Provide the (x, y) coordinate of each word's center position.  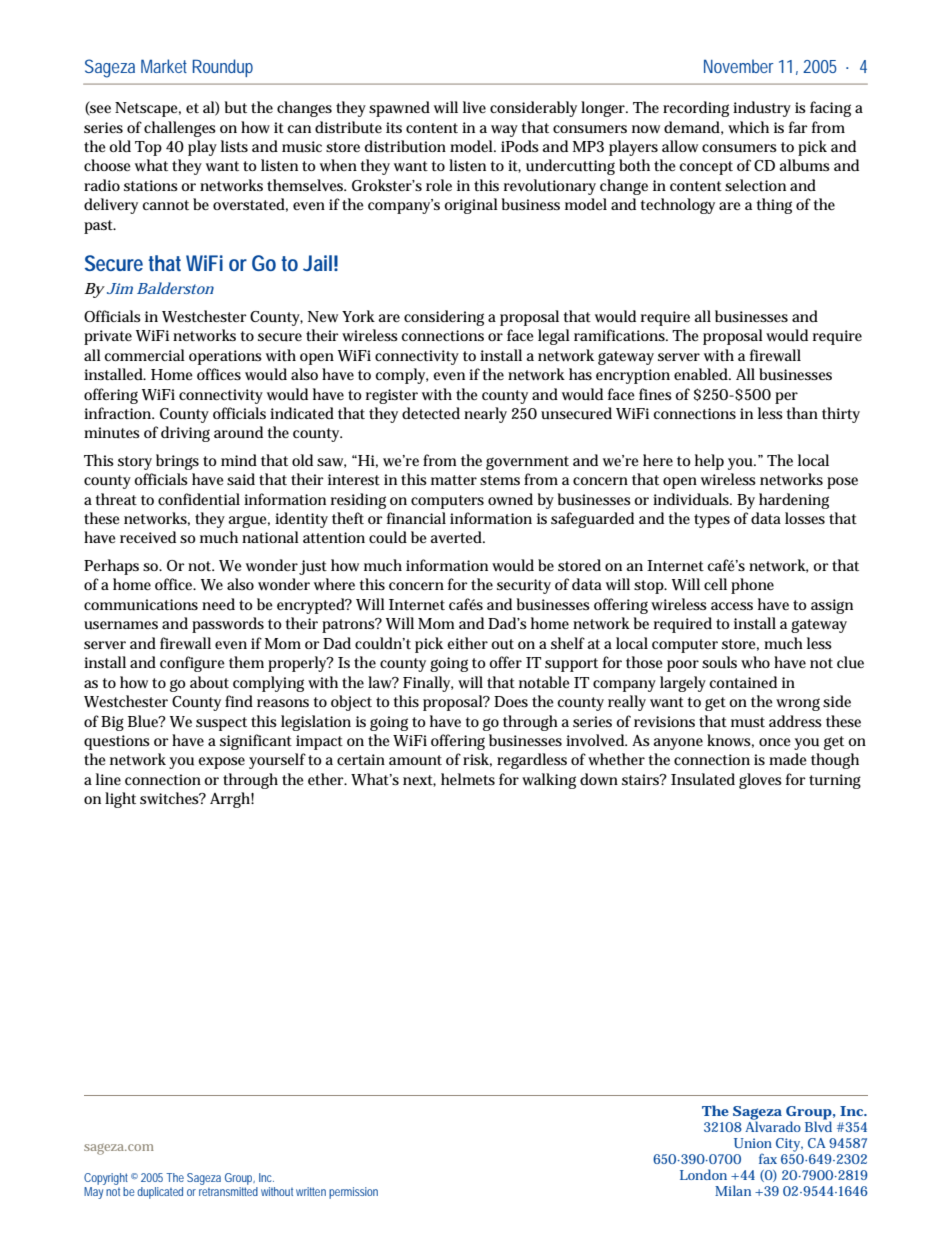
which (748, 127)
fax (768, 1159)
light (120, 800)
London (703, 1174)
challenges (180, 129)
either (467, 643)
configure (192, 664)
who (755, 662)
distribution (405, 146)
